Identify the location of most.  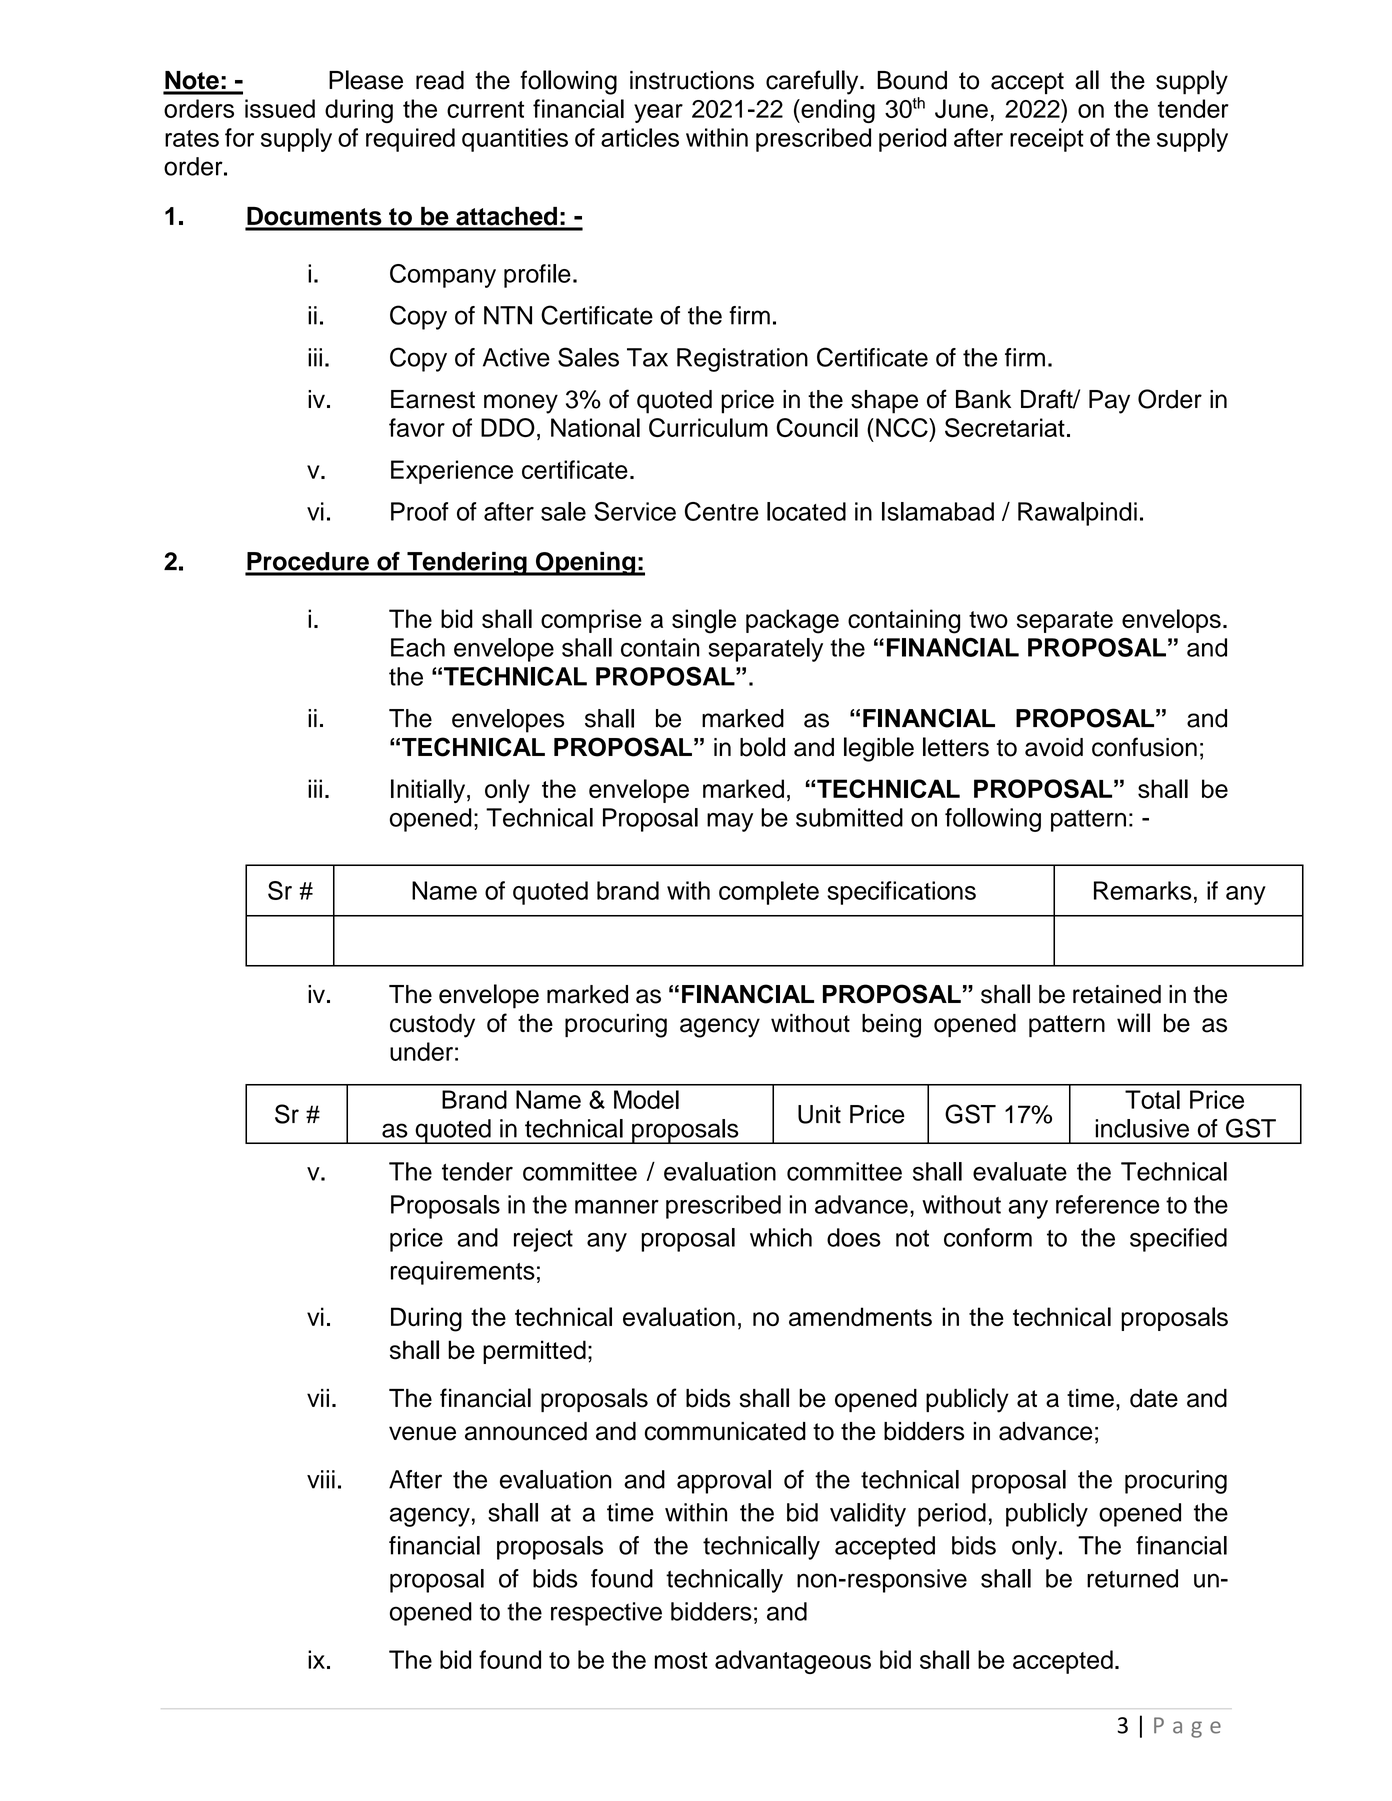
(681, 1660).
